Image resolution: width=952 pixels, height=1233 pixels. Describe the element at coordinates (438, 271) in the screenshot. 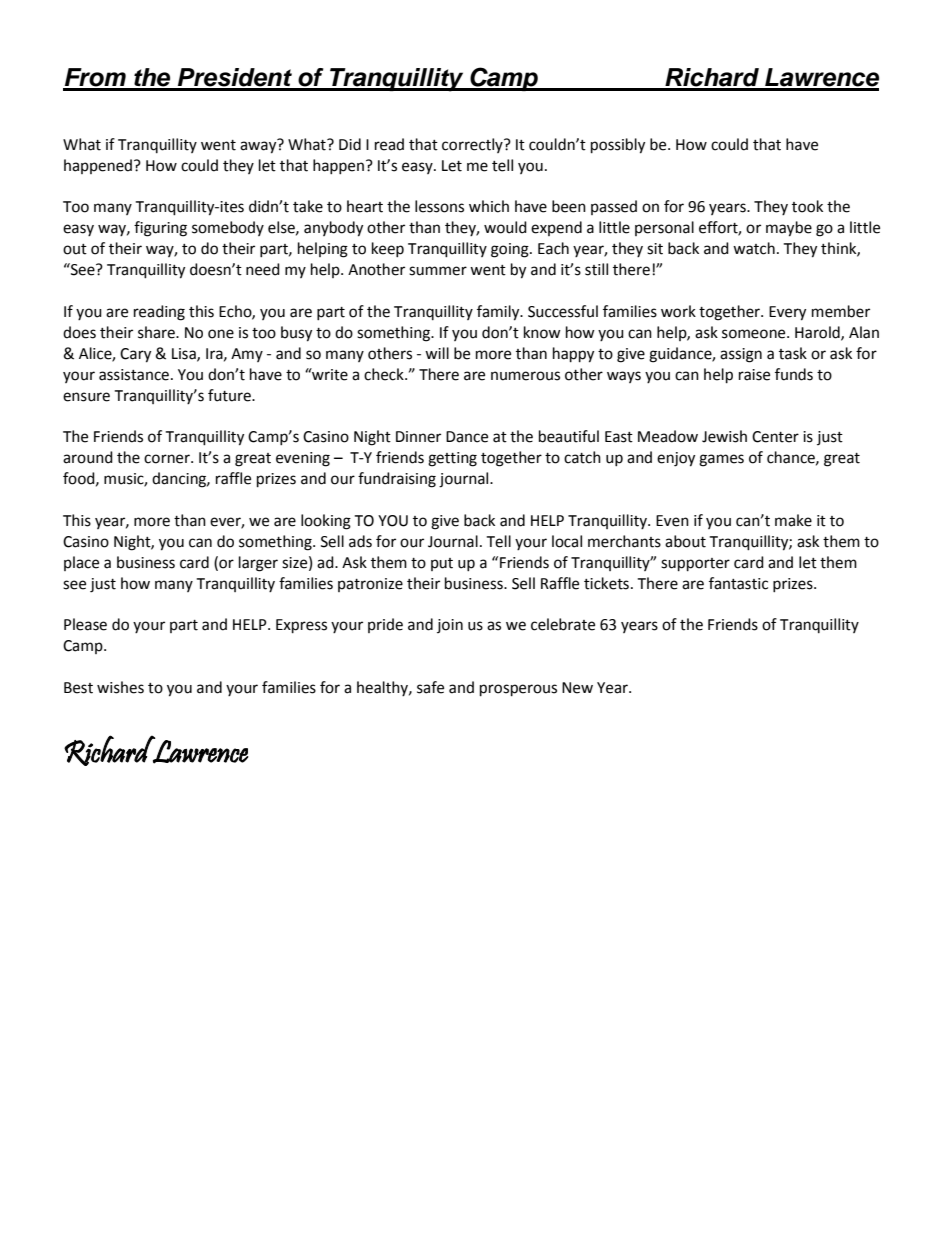

I see `summer` at that location.
